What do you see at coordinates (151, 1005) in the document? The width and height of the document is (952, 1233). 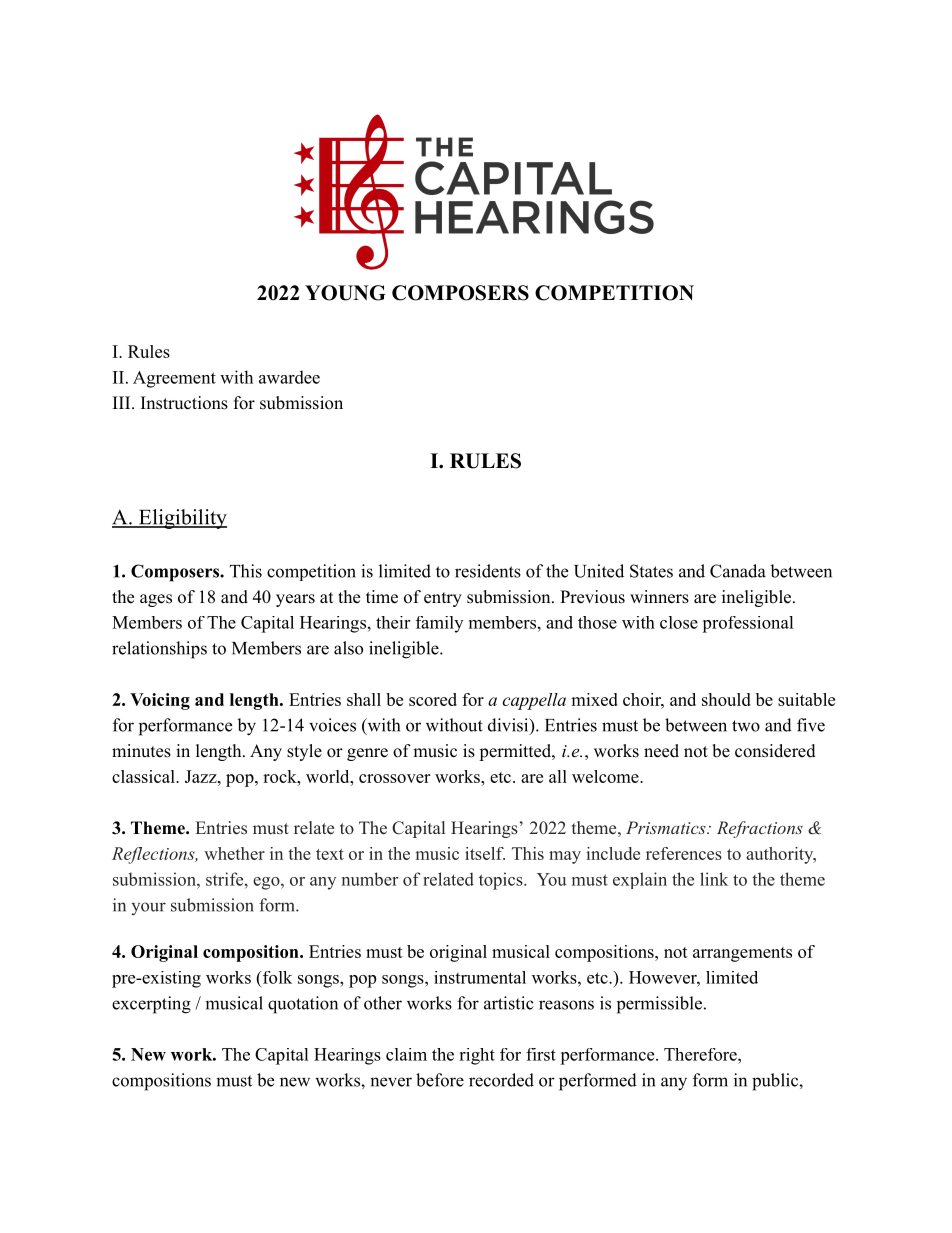 I see `excerpting` at bounding box center [151, 1005].
